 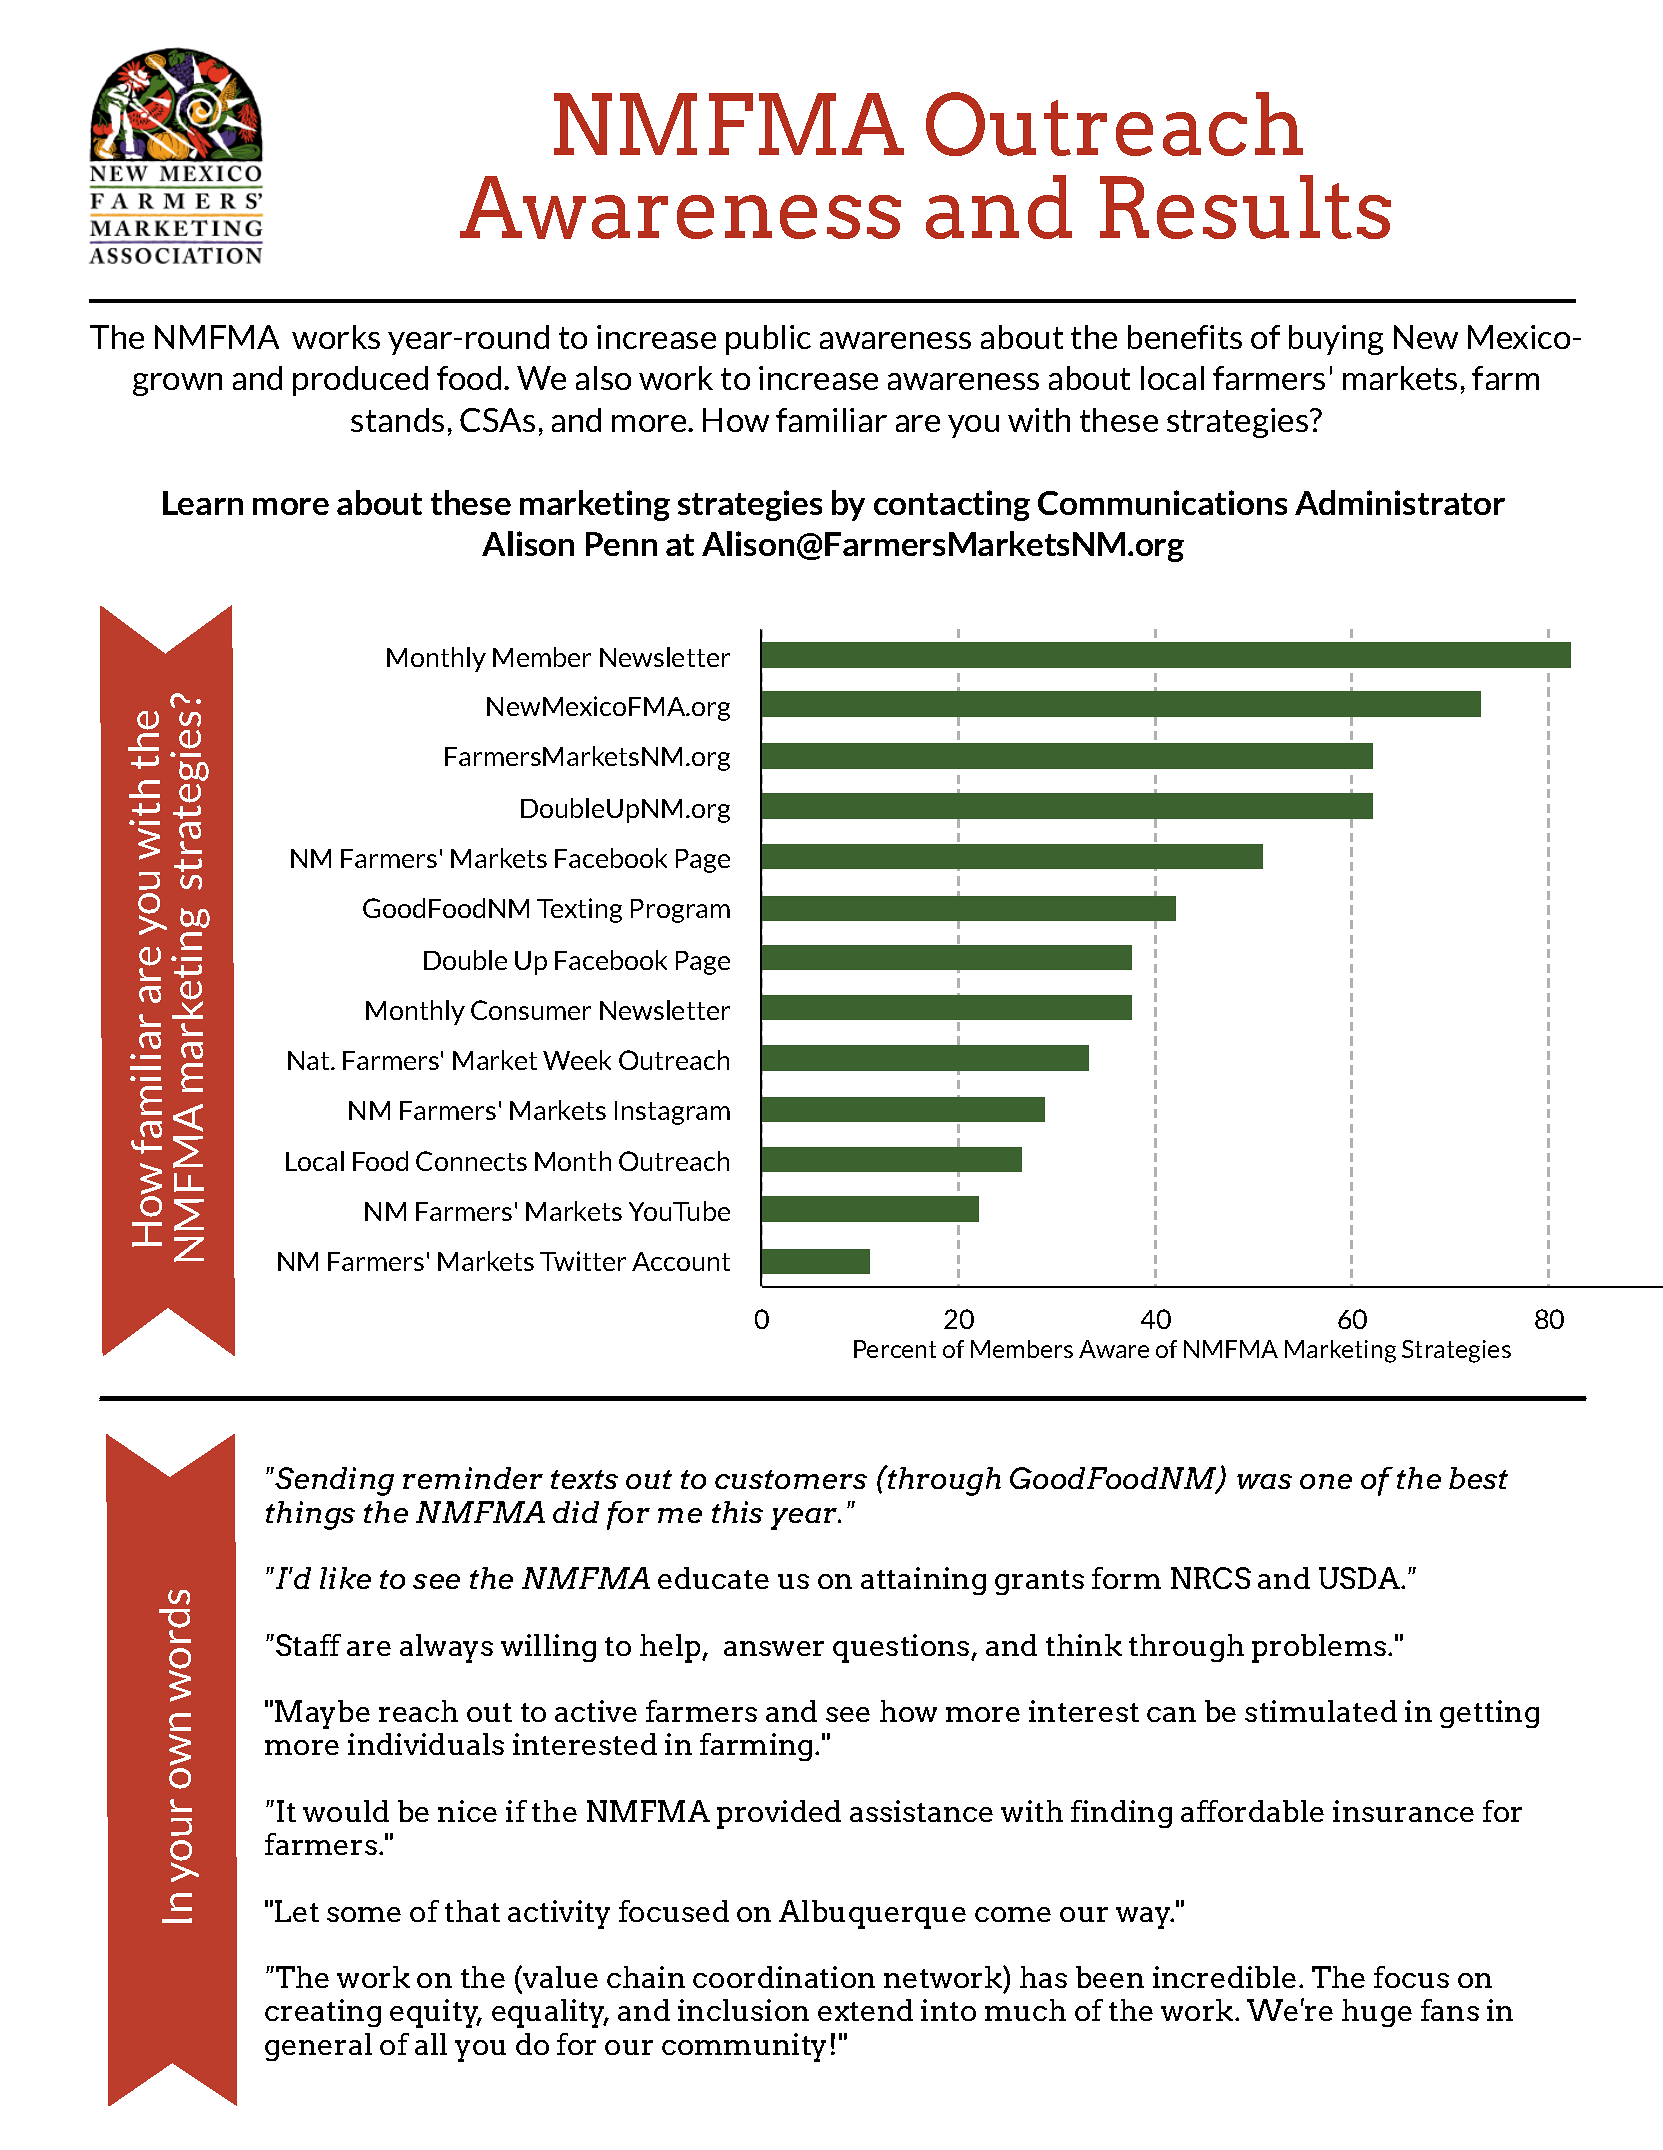 What do you see at coordinates (1400, 502) in the screenshot?
I see `Administrator` at bounding box center [1400, 502].
